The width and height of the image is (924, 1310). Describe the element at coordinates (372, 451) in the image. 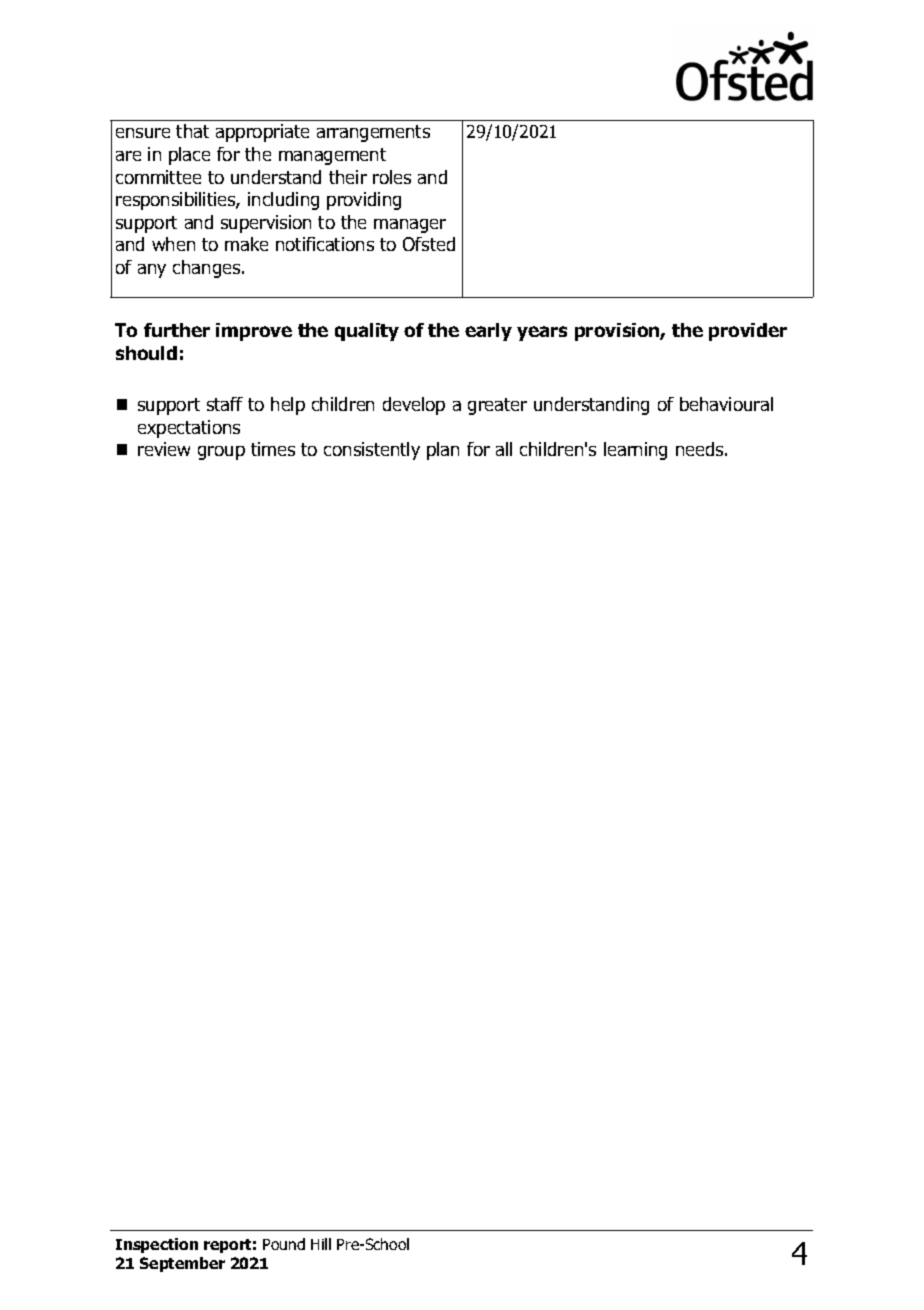

I see `consistently` at that location.
